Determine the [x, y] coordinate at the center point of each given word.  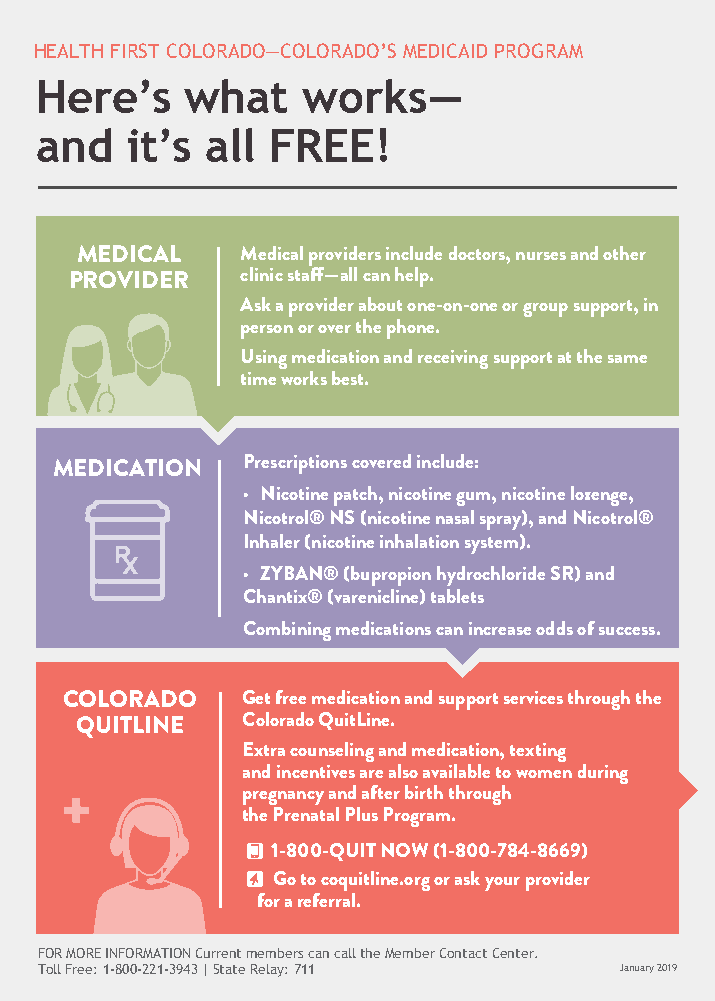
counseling [332, 752]
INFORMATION [148, 953]
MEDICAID [445, 50]
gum [474, 499]
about [380, 304]
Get [256, 697]
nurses [541, 256]
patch [357, 496]
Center [515, 953]
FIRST [135, 50]
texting [538, 752]
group [545, 310]
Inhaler [272, 541]
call [345, 953]
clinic [261, 274]
